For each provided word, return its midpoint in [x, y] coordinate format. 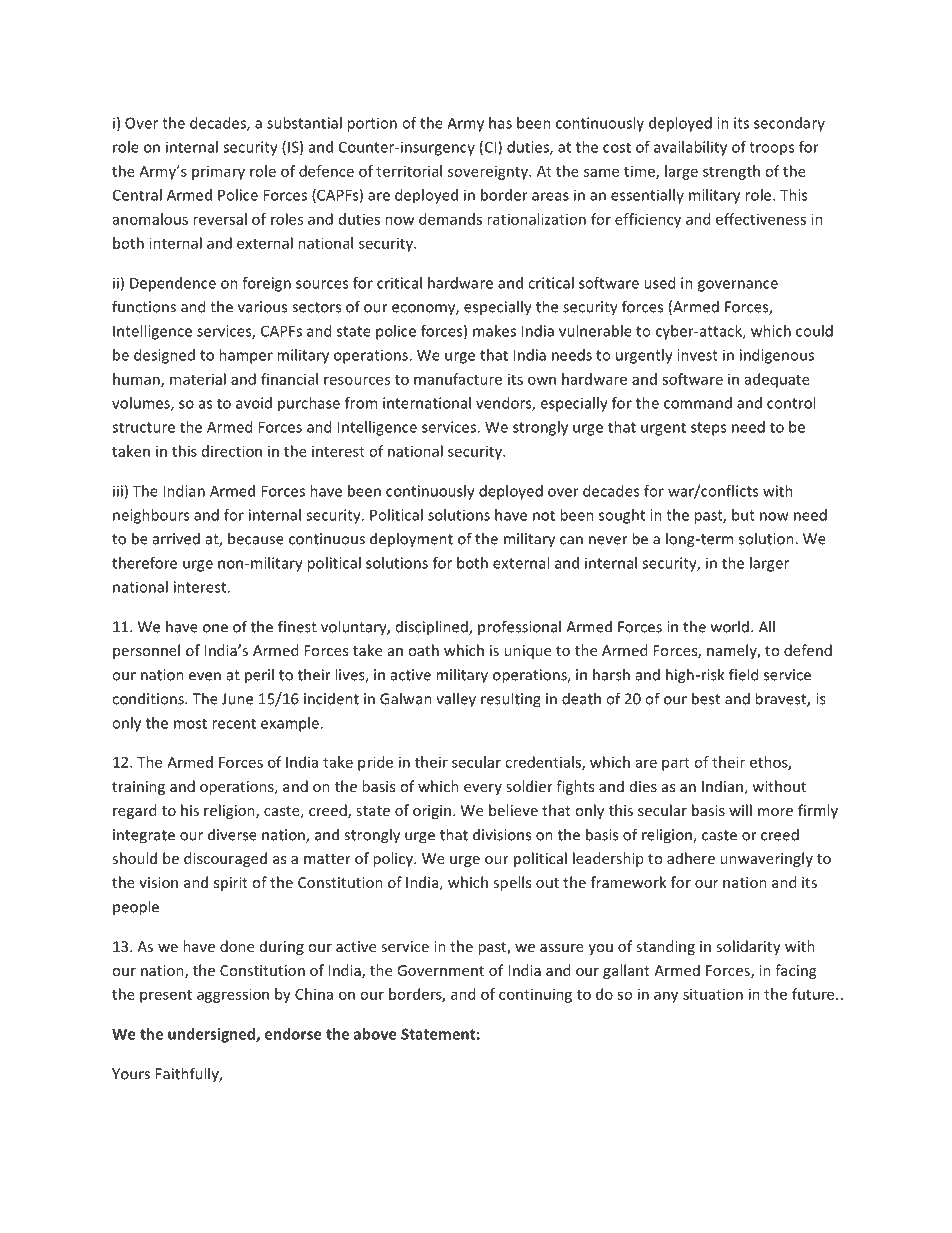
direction [232, 451]
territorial [409, 171]
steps [708, 429]
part [676, 764]
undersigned [212, 1035]
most [190, 723]
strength [731, 172]
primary [218, 172]
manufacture [458, 379]
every [483, 789]
